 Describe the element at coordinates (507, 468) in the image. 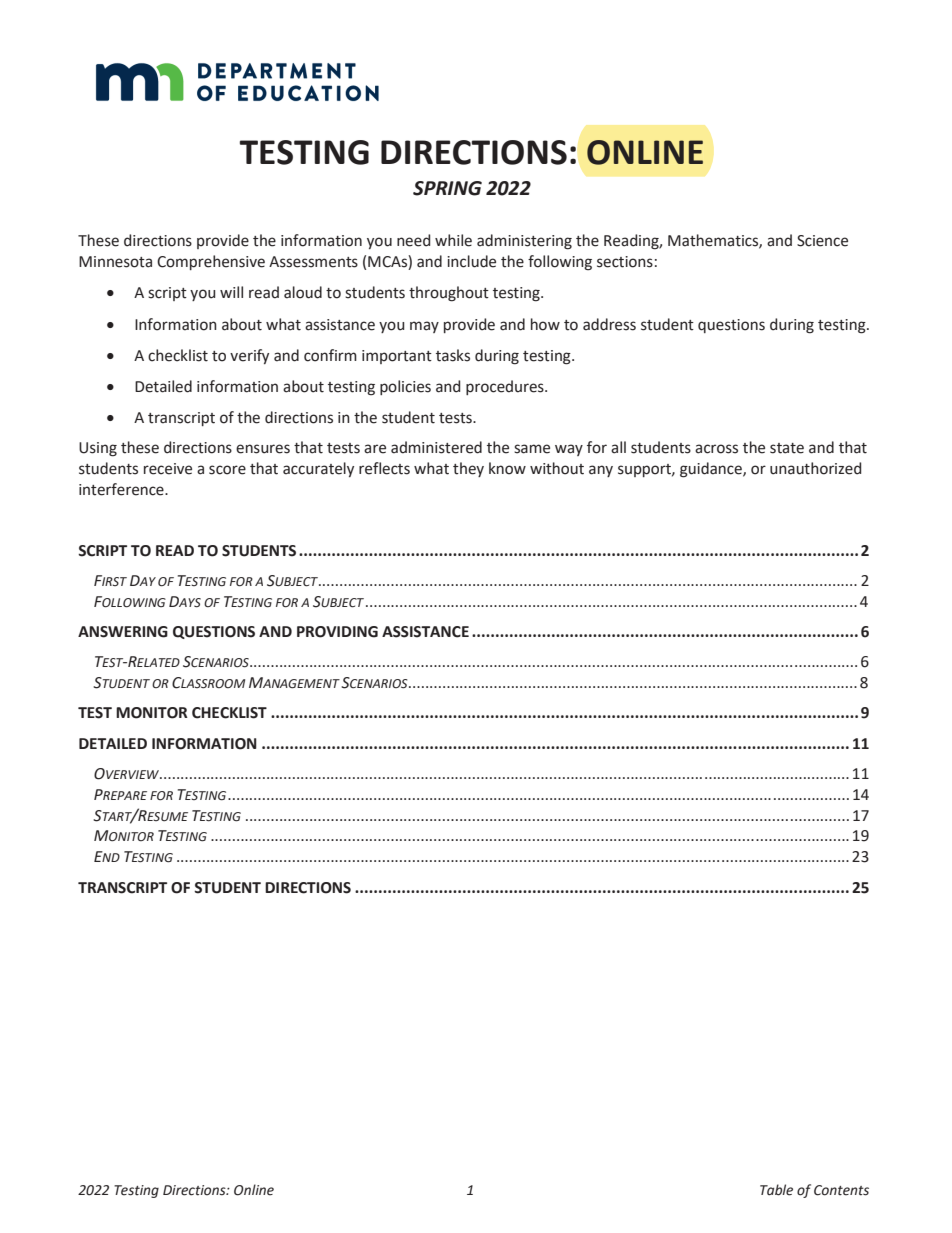

I see `know` at that location.
